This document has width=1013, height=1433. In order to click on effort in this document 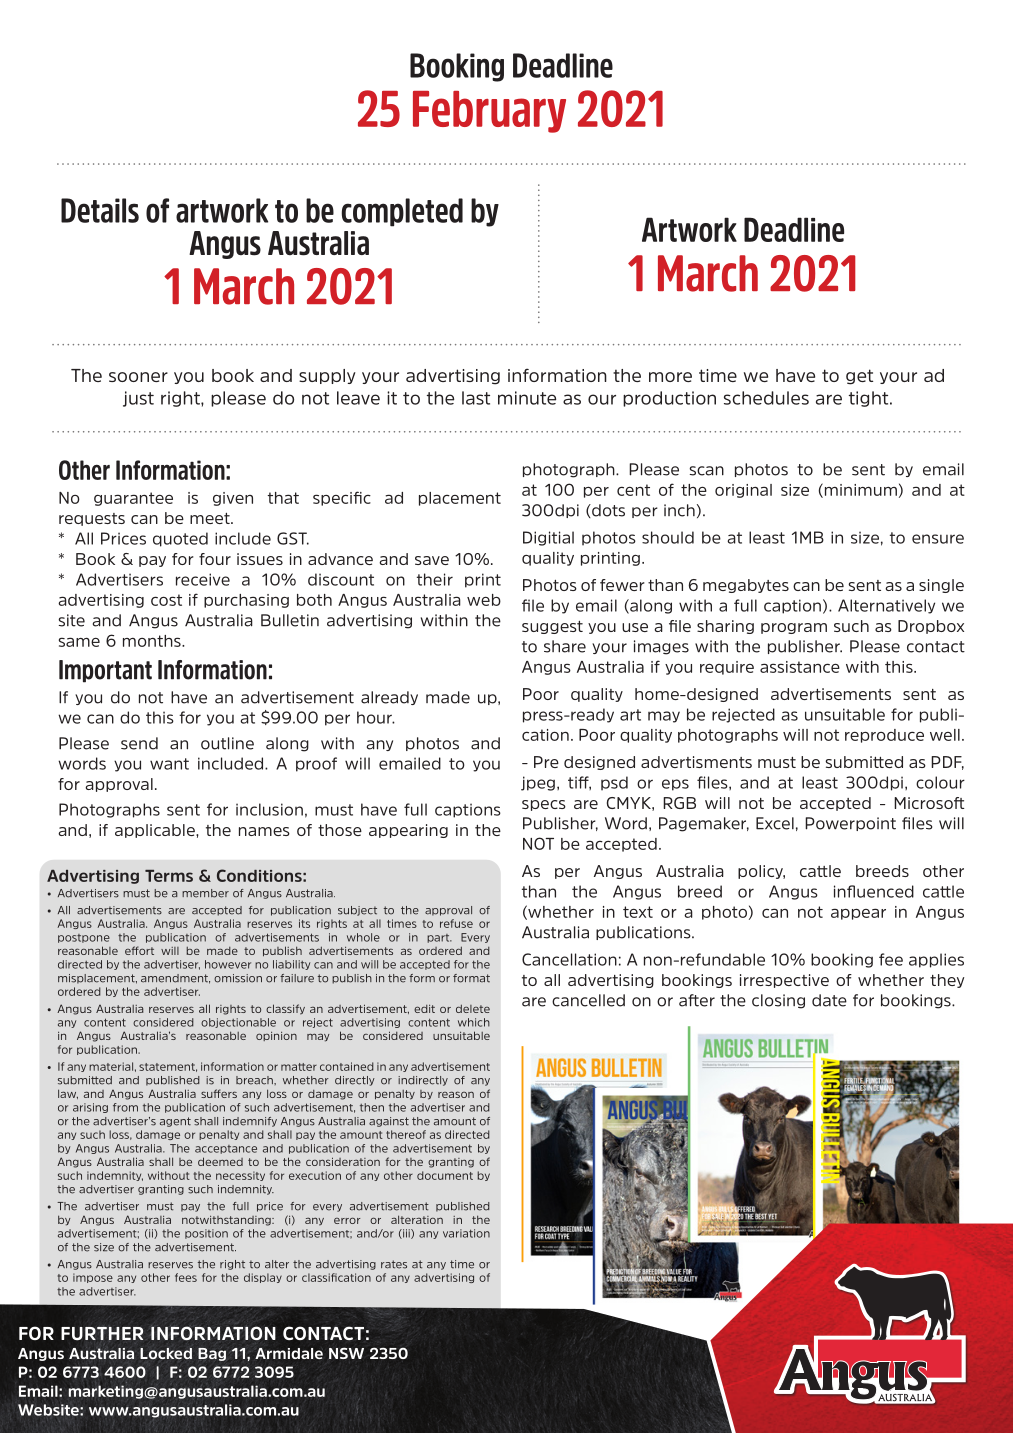, I will do `click(139, 950)`.
